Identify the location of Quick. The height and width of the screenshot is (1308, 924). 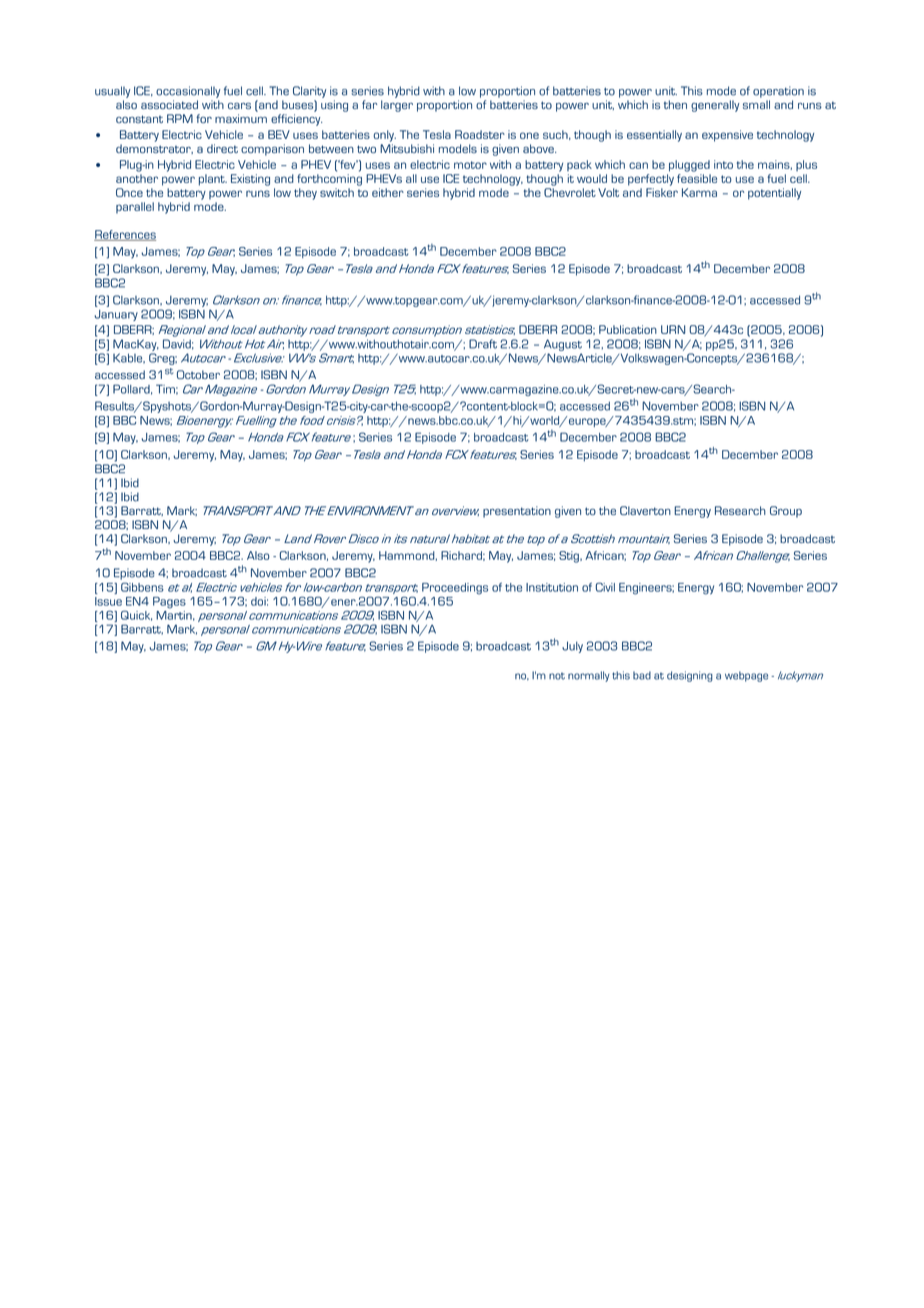
(136, 615).
